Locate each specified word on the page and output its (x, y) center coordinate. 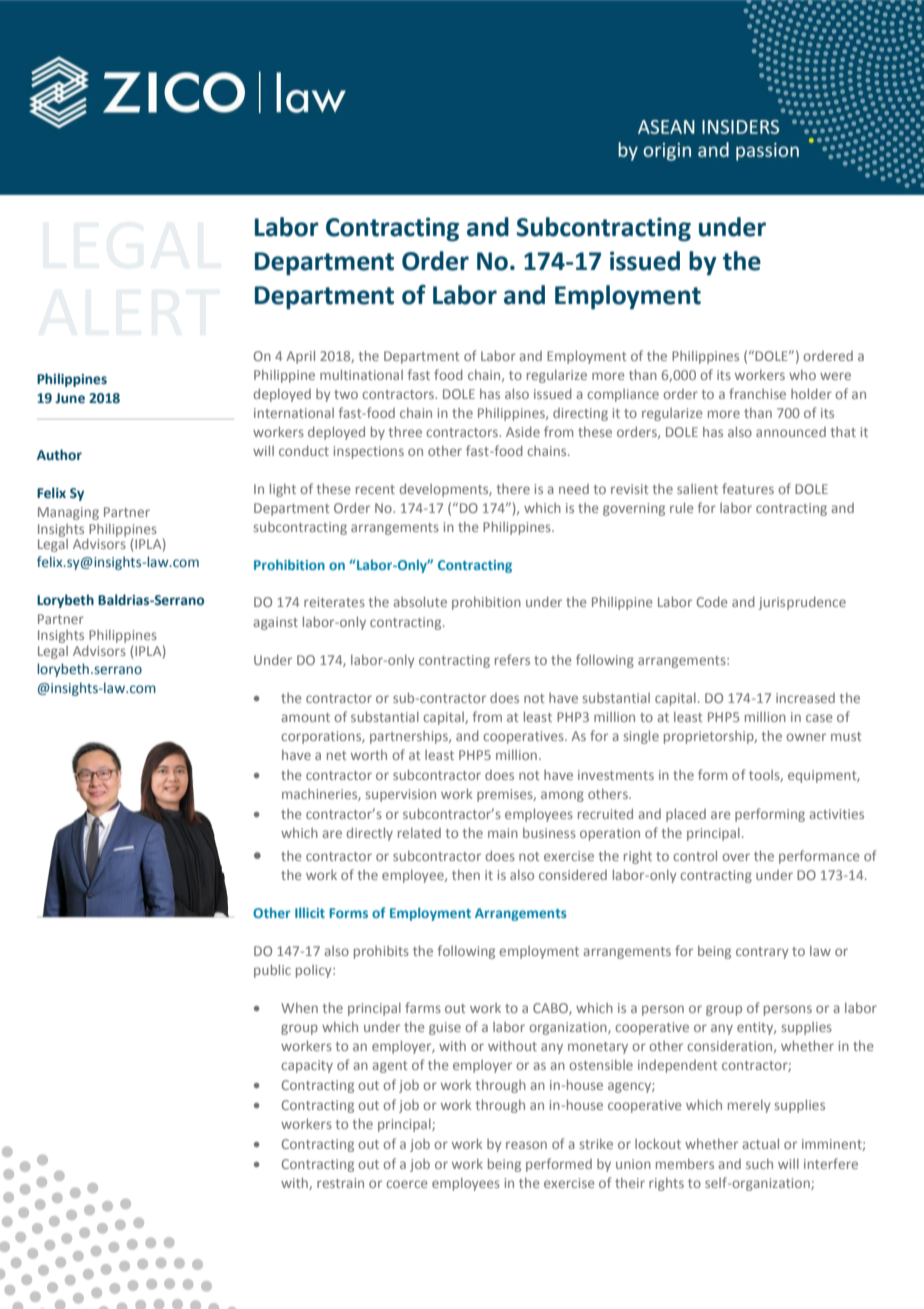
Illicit (310, 912)
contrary (762, 953)
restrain (340, 1183)
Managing (68, 513)
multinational (361, 374)
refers (512, 659)
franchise (757, 393)
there (513, 489)
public (272, 971)
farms (423, 1007)
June (70, 398)
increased (805, 698)
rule (681, 507)
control (695, 855)
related (419, 833)
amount (306, 717)
